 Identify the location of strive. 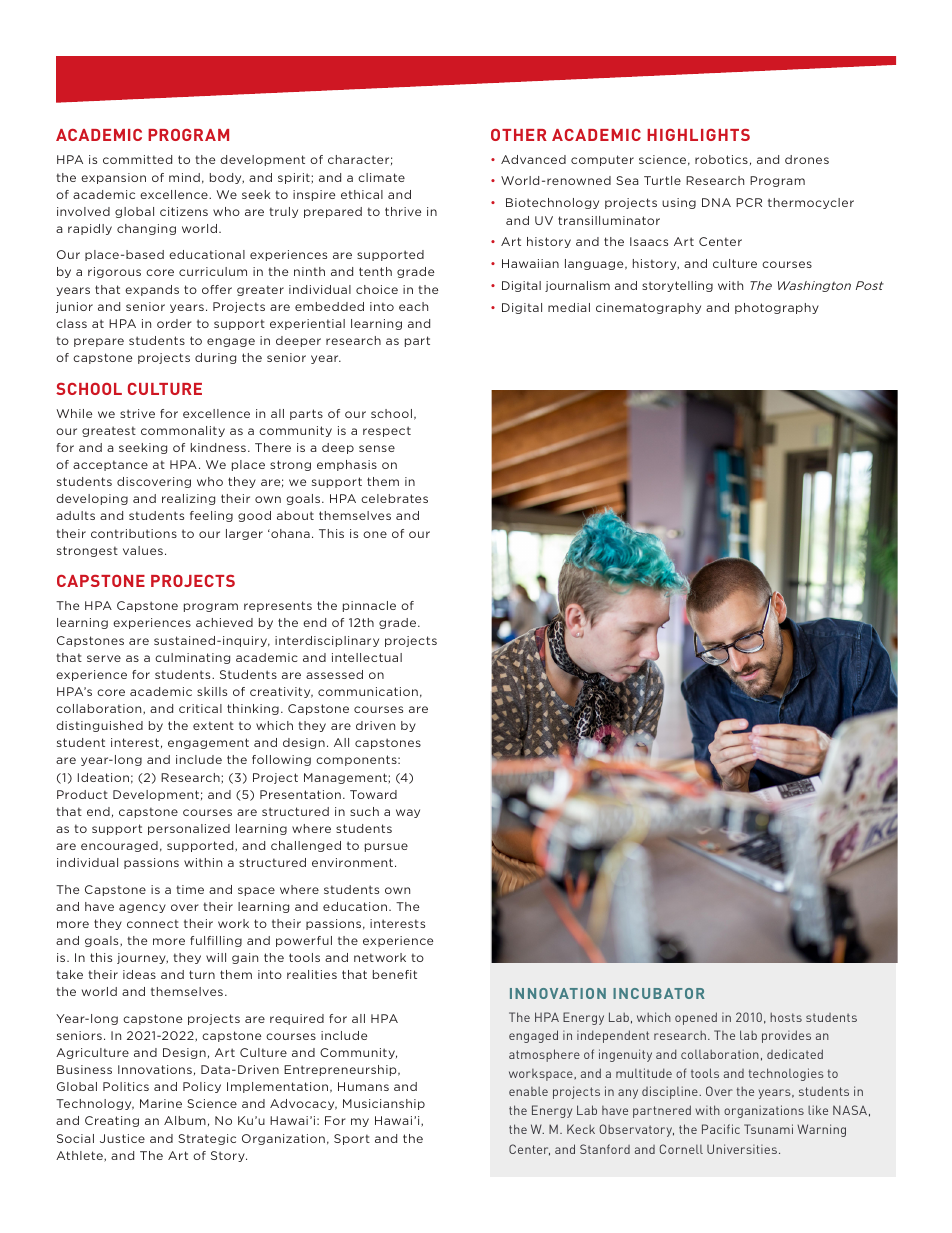
(137, 413).
